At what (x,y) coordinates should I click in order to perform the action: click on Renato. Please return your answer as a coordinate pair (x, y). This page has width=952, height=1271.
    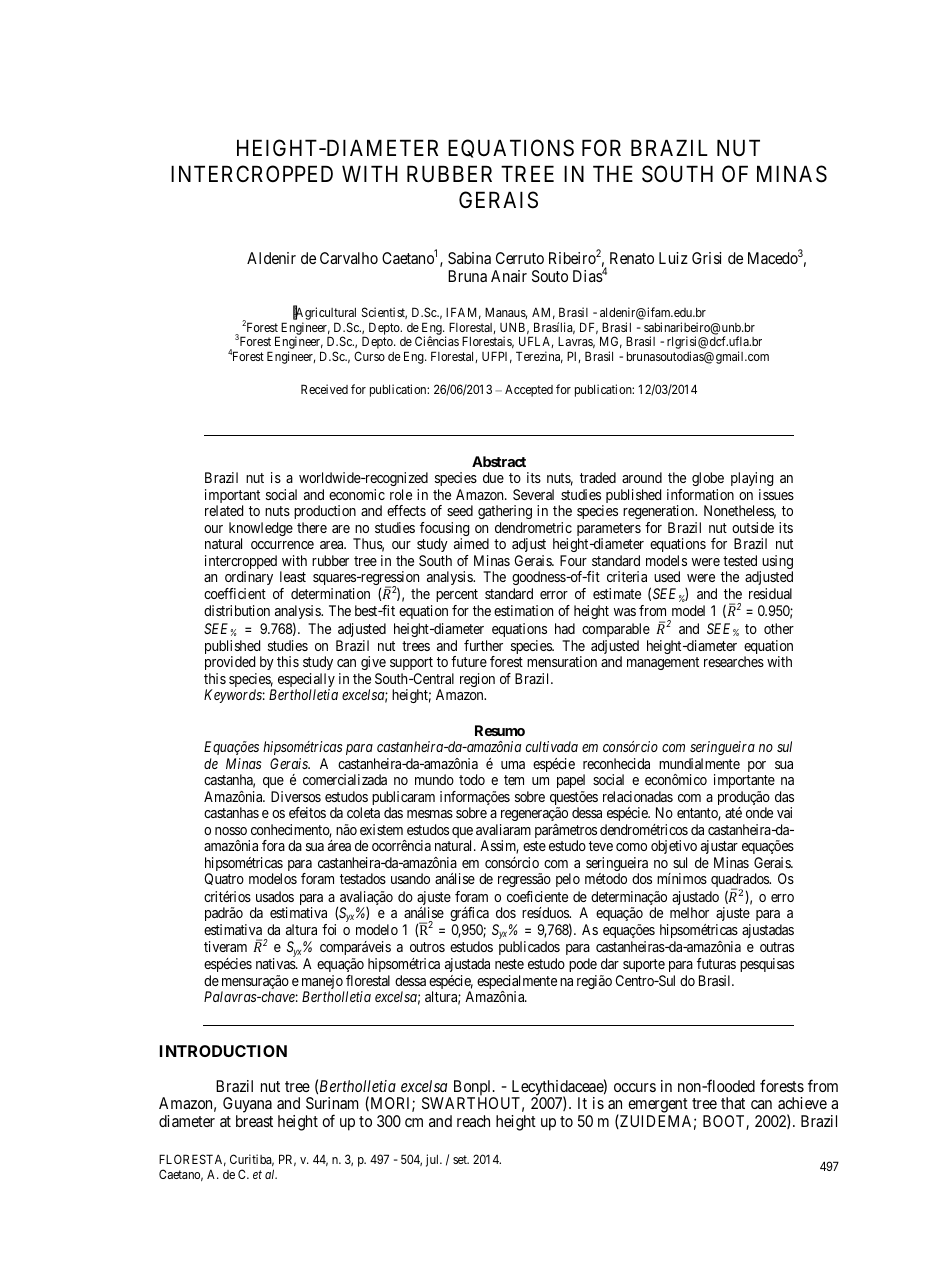
    Looking at the image, I should click on (632, 258).
